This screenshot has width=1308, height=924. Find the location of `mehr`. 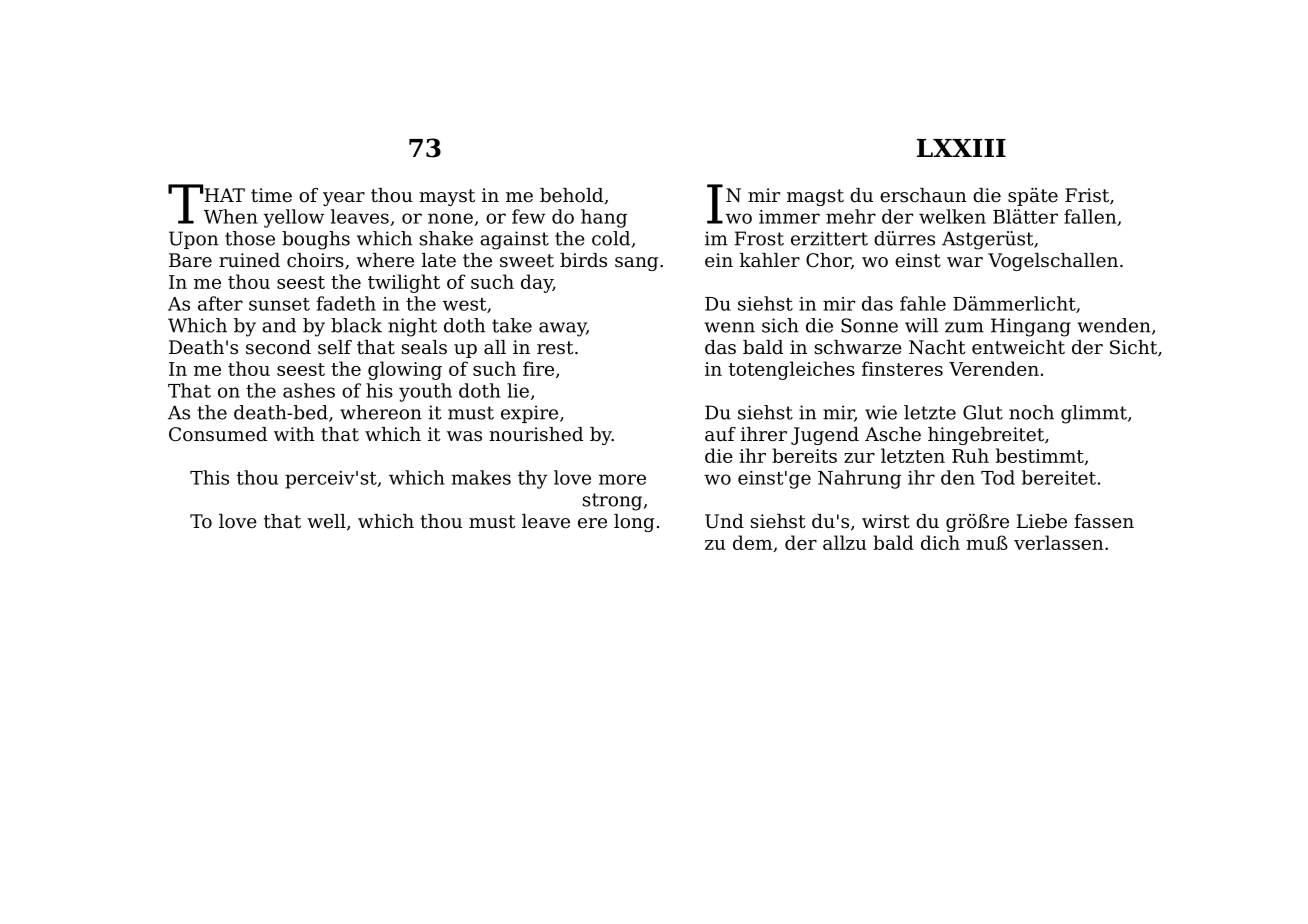

mehr is located at coordinates (851, 216).
